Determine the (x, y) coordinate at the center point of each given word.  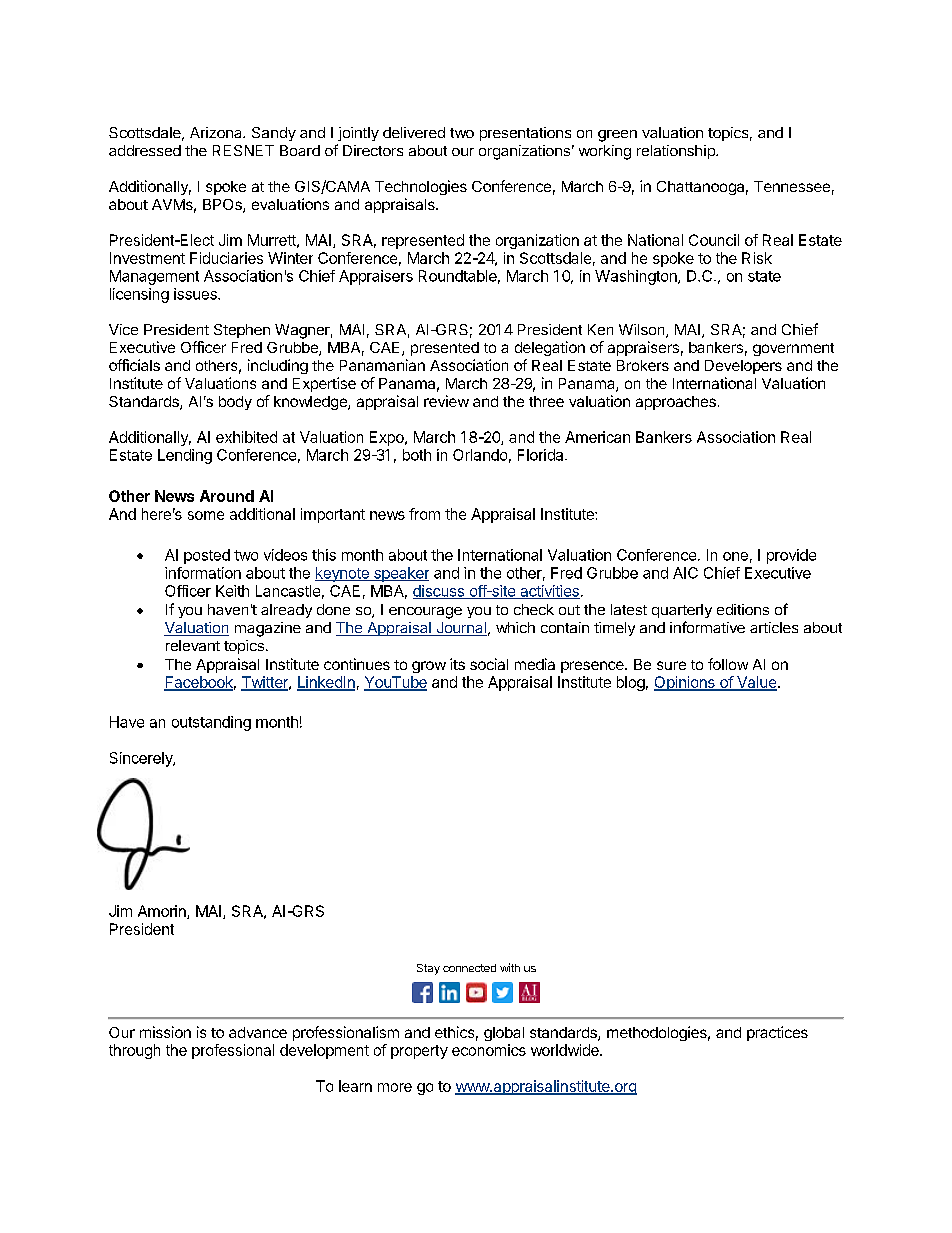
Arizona (217, 132)
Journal (460, 629)
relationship (677, 152)
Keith (232, 591)
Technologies (421, 187)
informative (707, 627)
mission (165, 1032)
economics (489, 1050)
